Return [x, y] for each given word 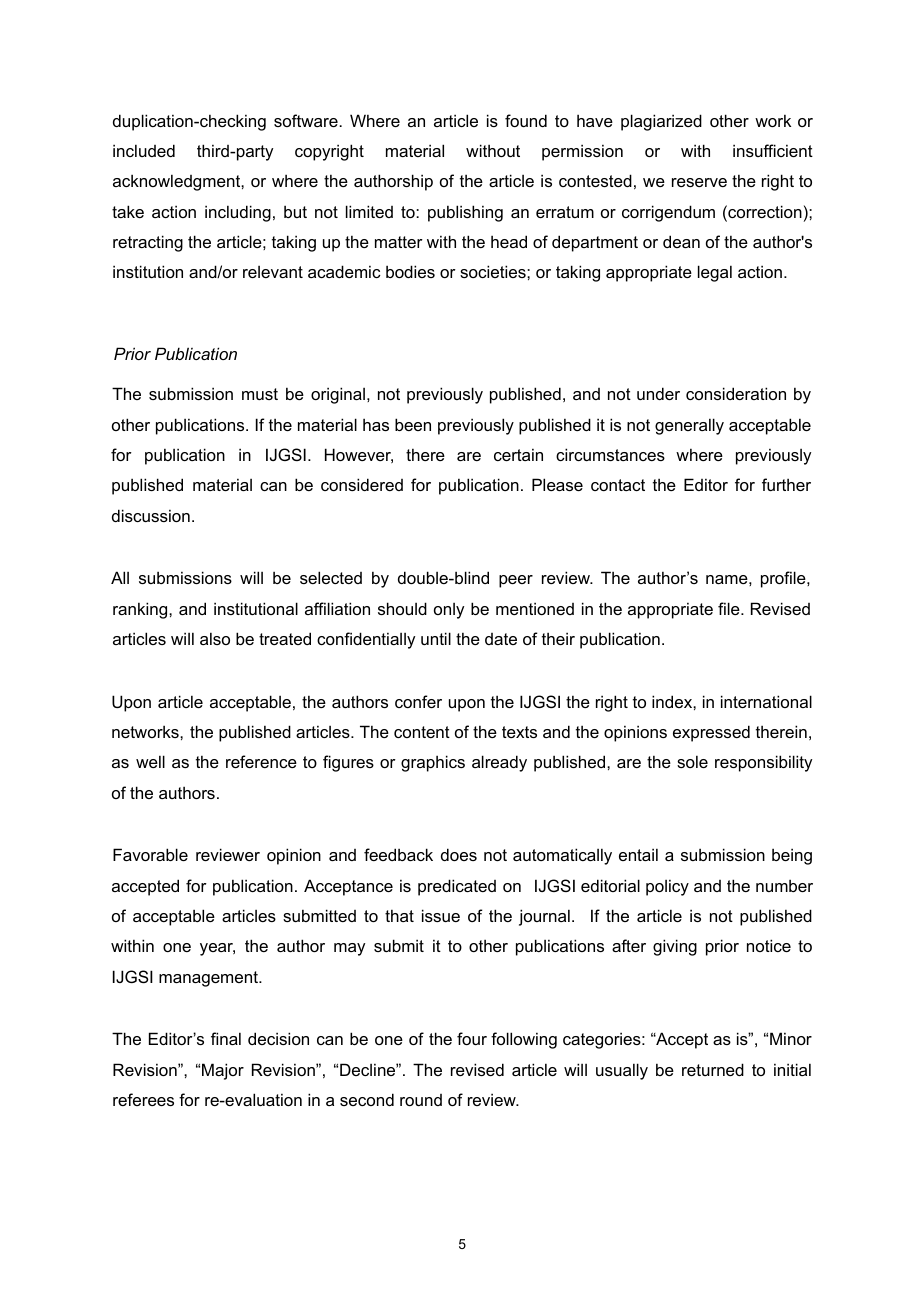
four [472, 1038]
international [766, 701]
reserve [699, 182]
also [215, 638]
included [144, 150]
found [526, 120]
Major [223, 1071]
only [449, 611]
